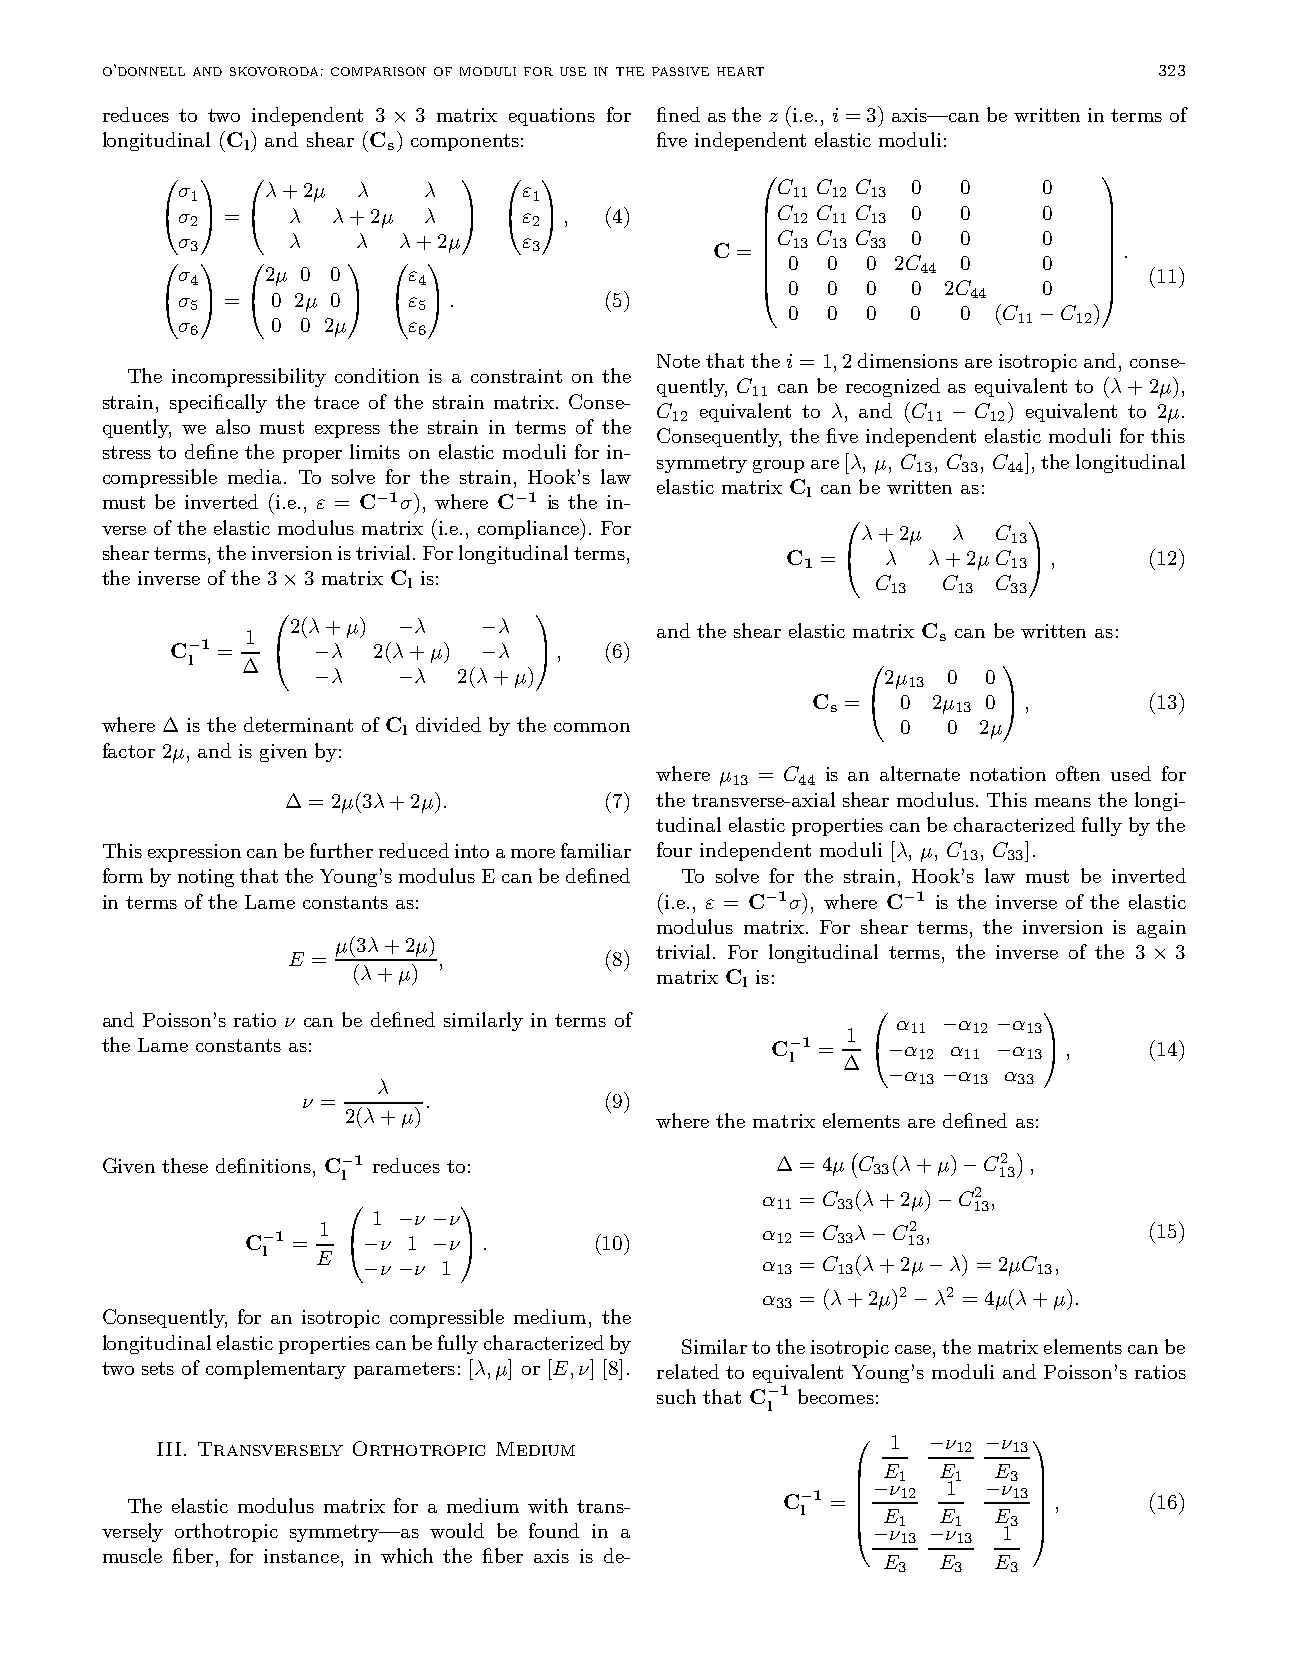 This screenshot has width=1291, height=1670. What do you see at coordinates (680, 71) in the screenshot?
I see `passive` at bounding box center [680, 71].
